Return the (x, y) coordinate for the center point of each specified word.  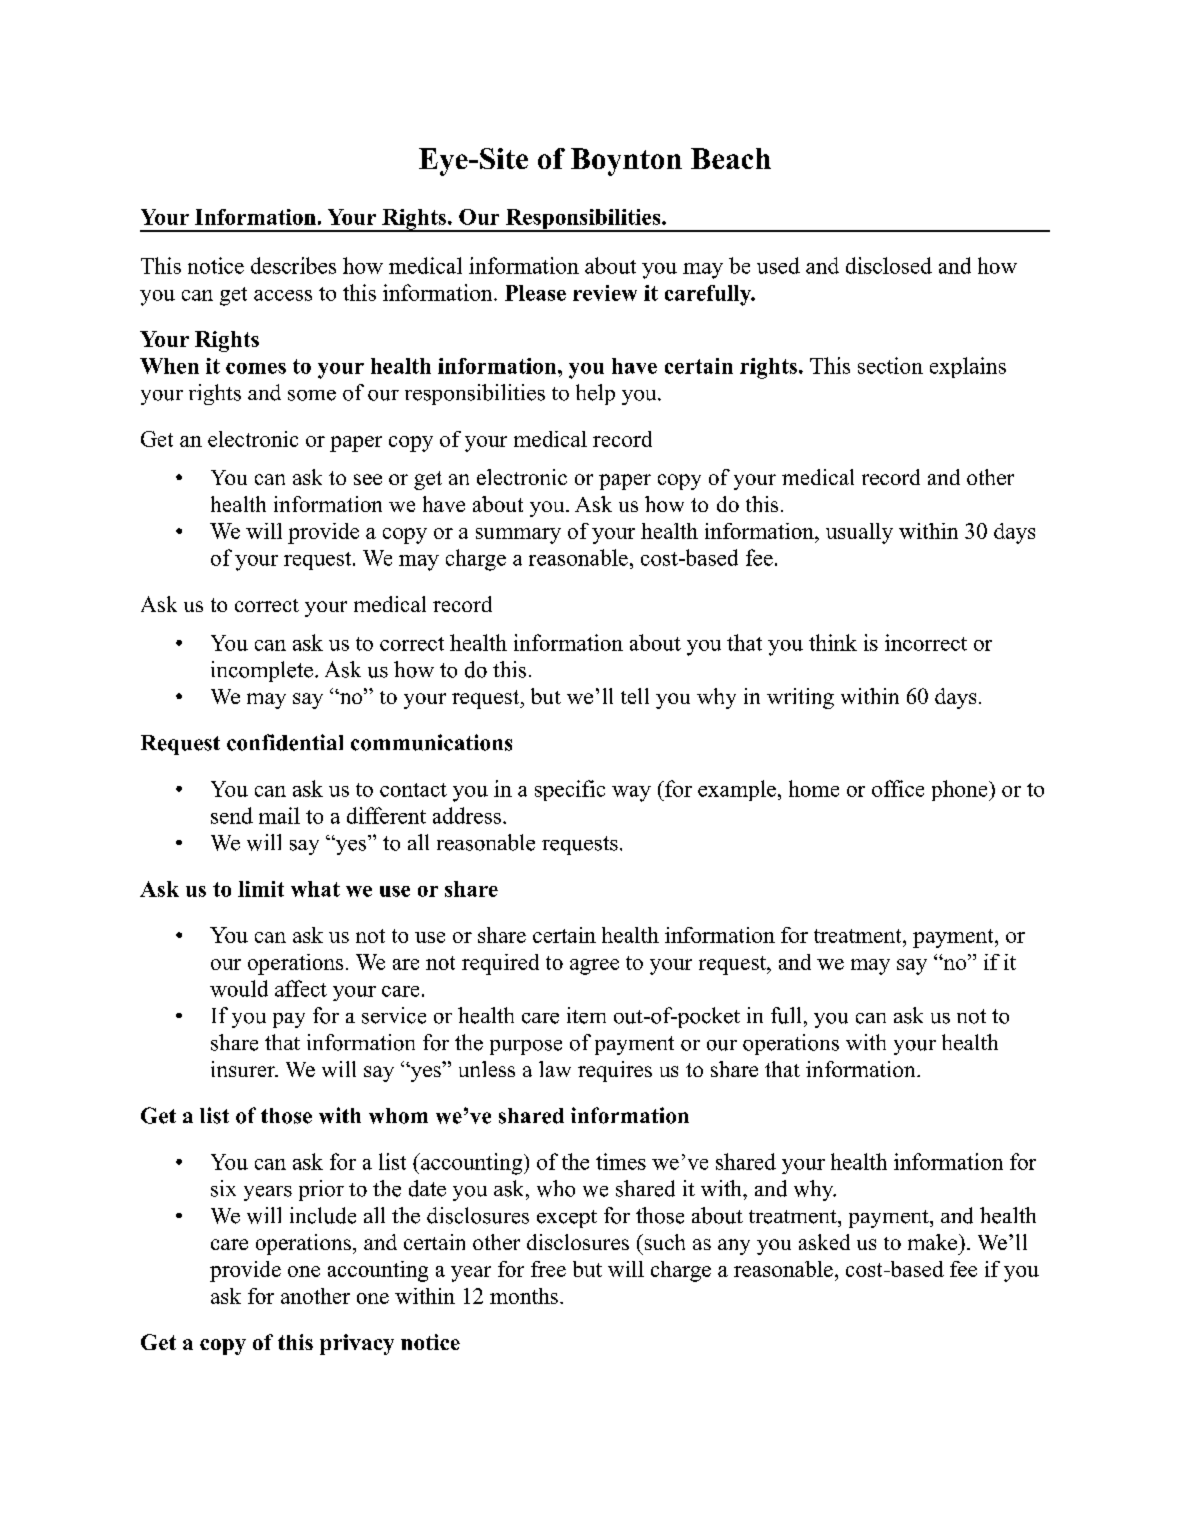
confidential (285, 742)
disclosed (889, 265)
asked (824, 1242)
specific (570, 790)
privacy (357, 1344)
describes (293, 265)
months (524, 1296)
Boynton (626, 162)
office (898, 788)
